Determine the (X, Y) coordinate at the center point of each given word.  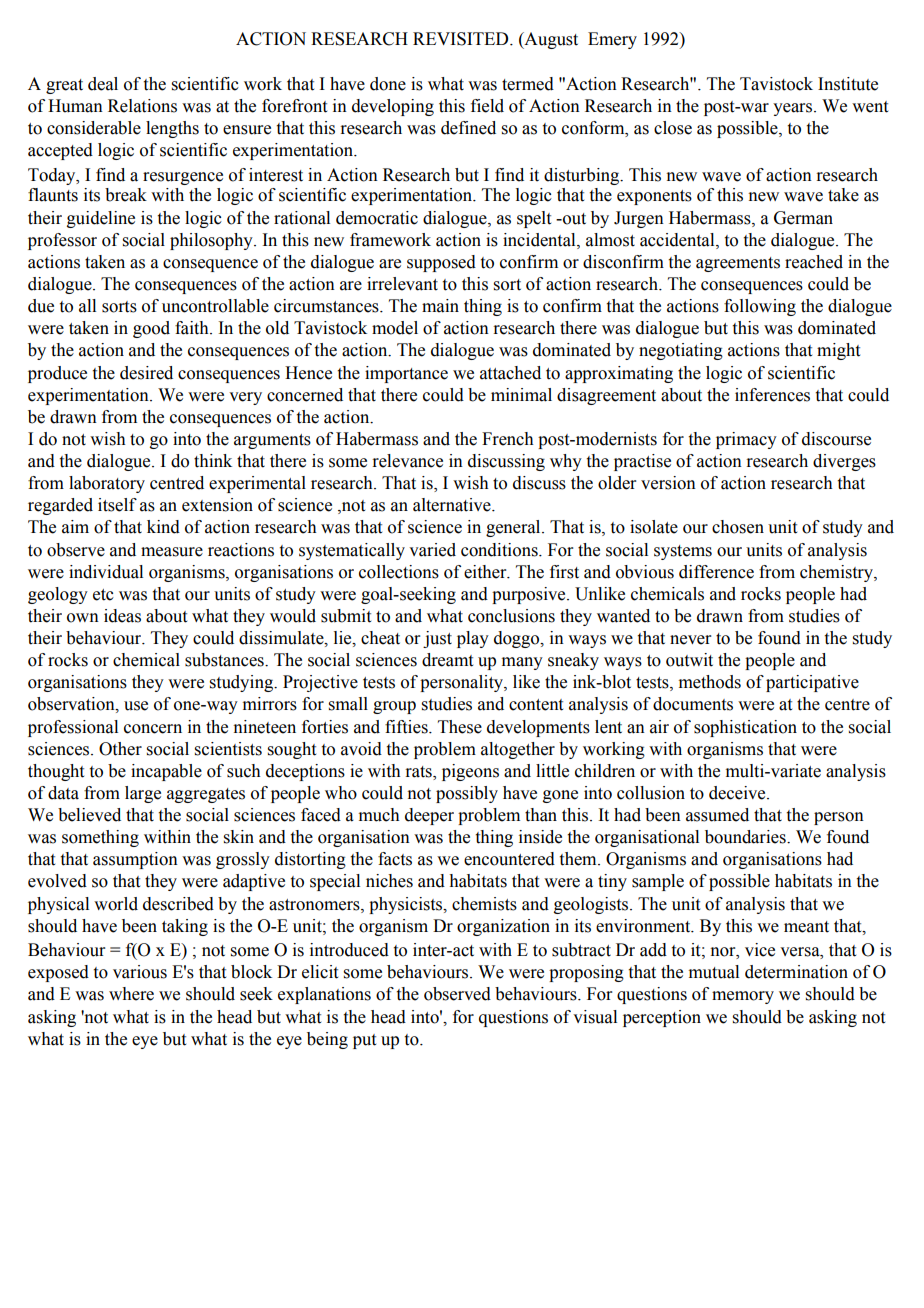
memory (743, 997)
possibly (467, 794)
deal (103, 84)
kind (163, 527)
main (440, 306)
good (151, 329)
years (794, 109)
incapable (166, 772)
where (131, 994)
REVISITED (462, 39)
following (760, 307)
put (364, 1041)
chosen (738, 527)
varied (432, 550)
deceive (738, 793)
